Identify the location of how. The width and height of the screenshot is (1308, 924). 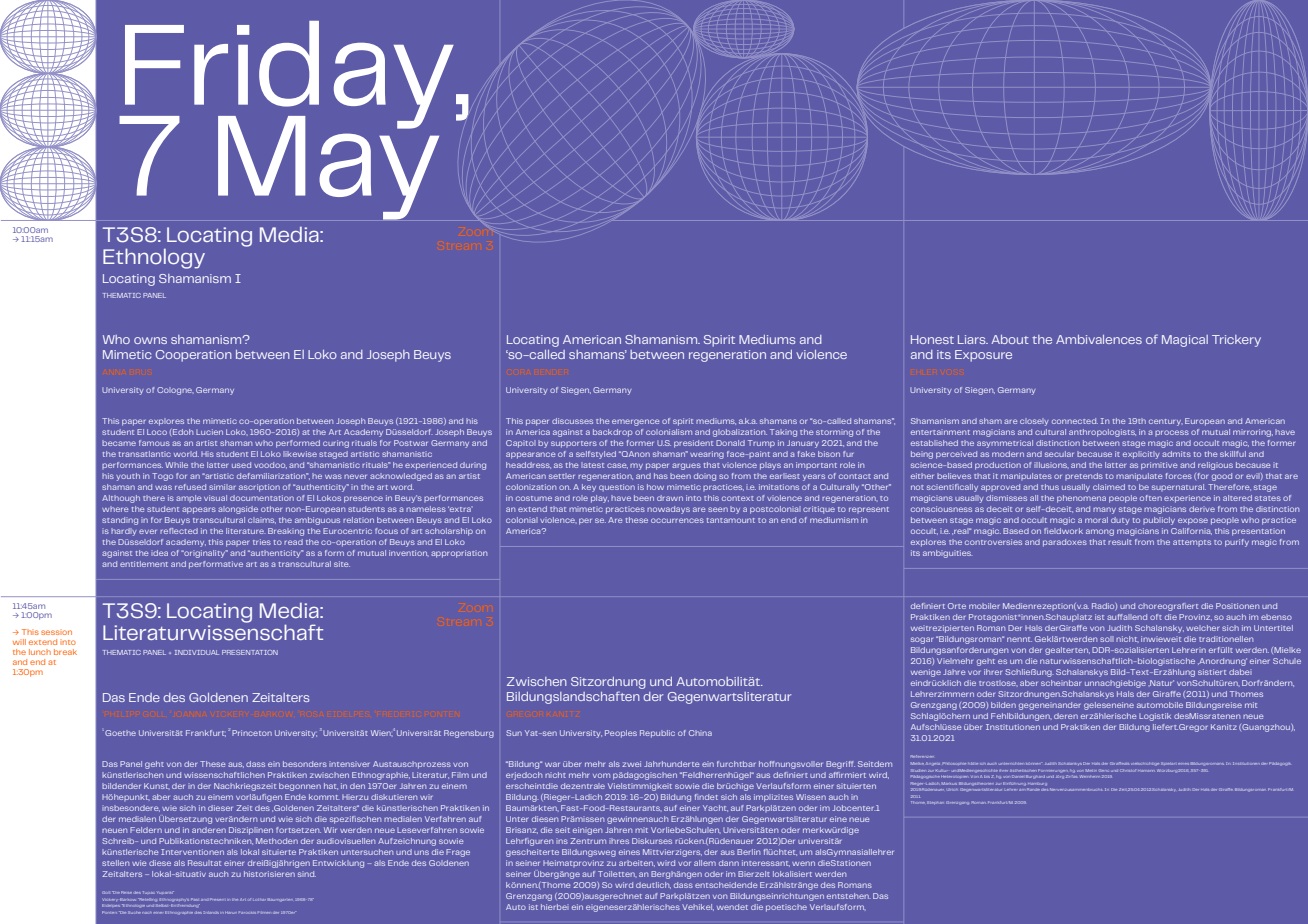
(655, 487).
